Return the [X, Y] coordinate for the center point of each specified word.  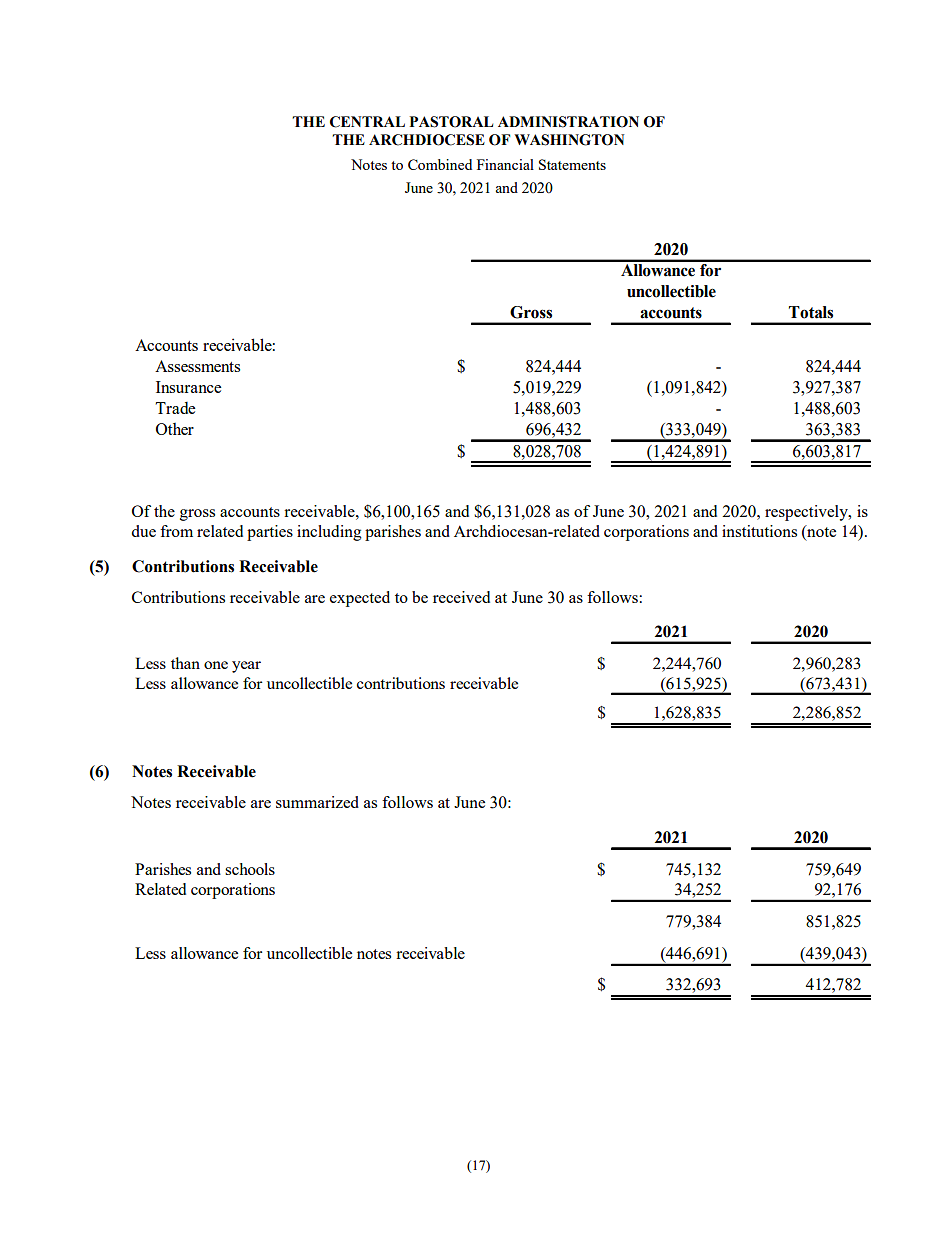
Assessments [197, 366]
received [461, 597]
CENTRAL [367, 122]
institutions [759, 531]
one [216, 665]
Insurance [188, 387]
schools [250, 869]
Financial [505, 164]
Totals [811, 312]
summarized [317, 802]
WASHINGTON [569, 140]
